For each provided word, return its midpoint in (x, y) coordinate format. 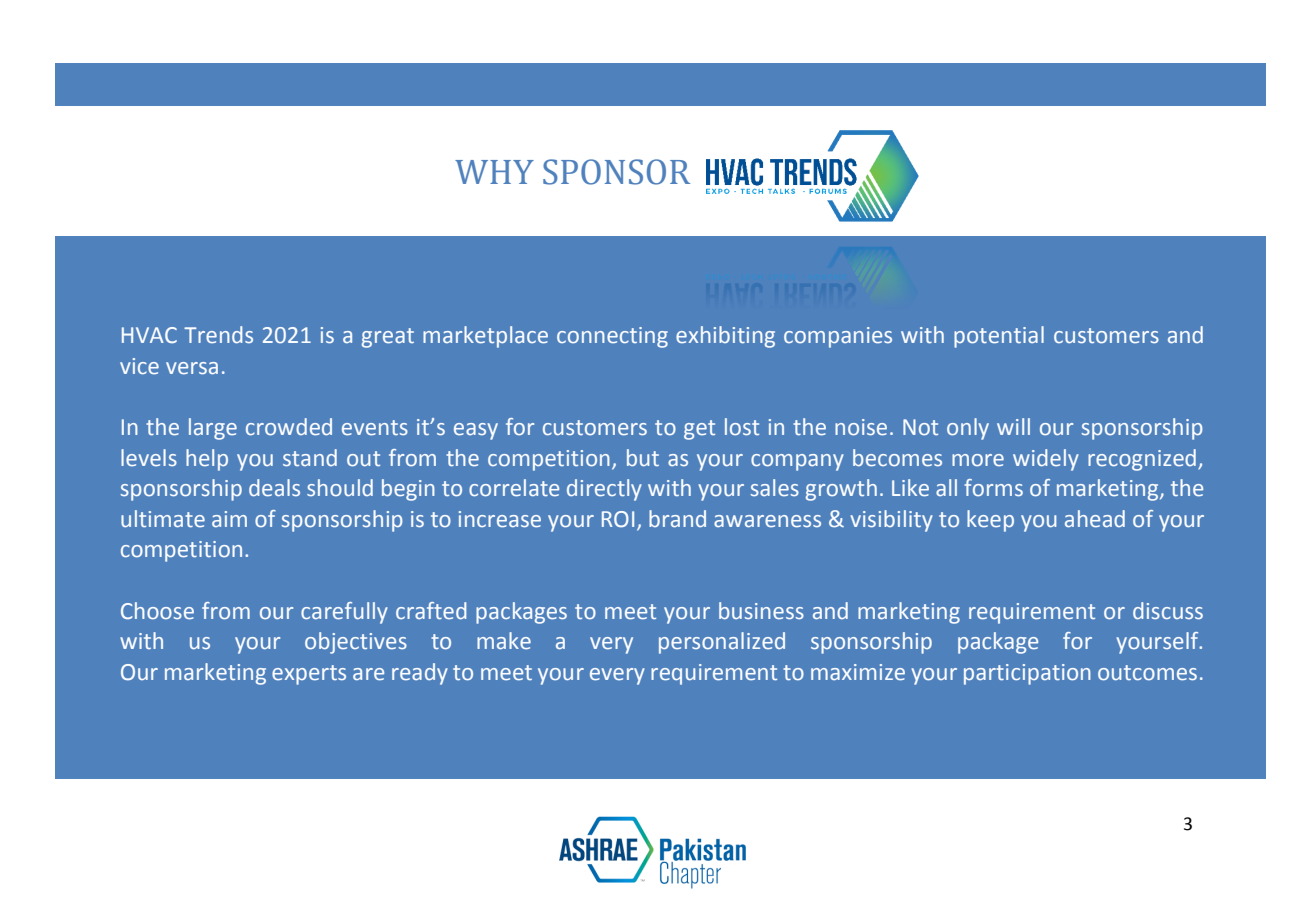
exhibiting (725, 337)
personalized (722, 643)
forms (993, 488)
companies (838, 337)
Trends (218, 335)
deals (274, 488)
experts (309, 675)
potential (999, 337)
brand (677, 518)
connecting (612, 337)
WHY (494, 172)
